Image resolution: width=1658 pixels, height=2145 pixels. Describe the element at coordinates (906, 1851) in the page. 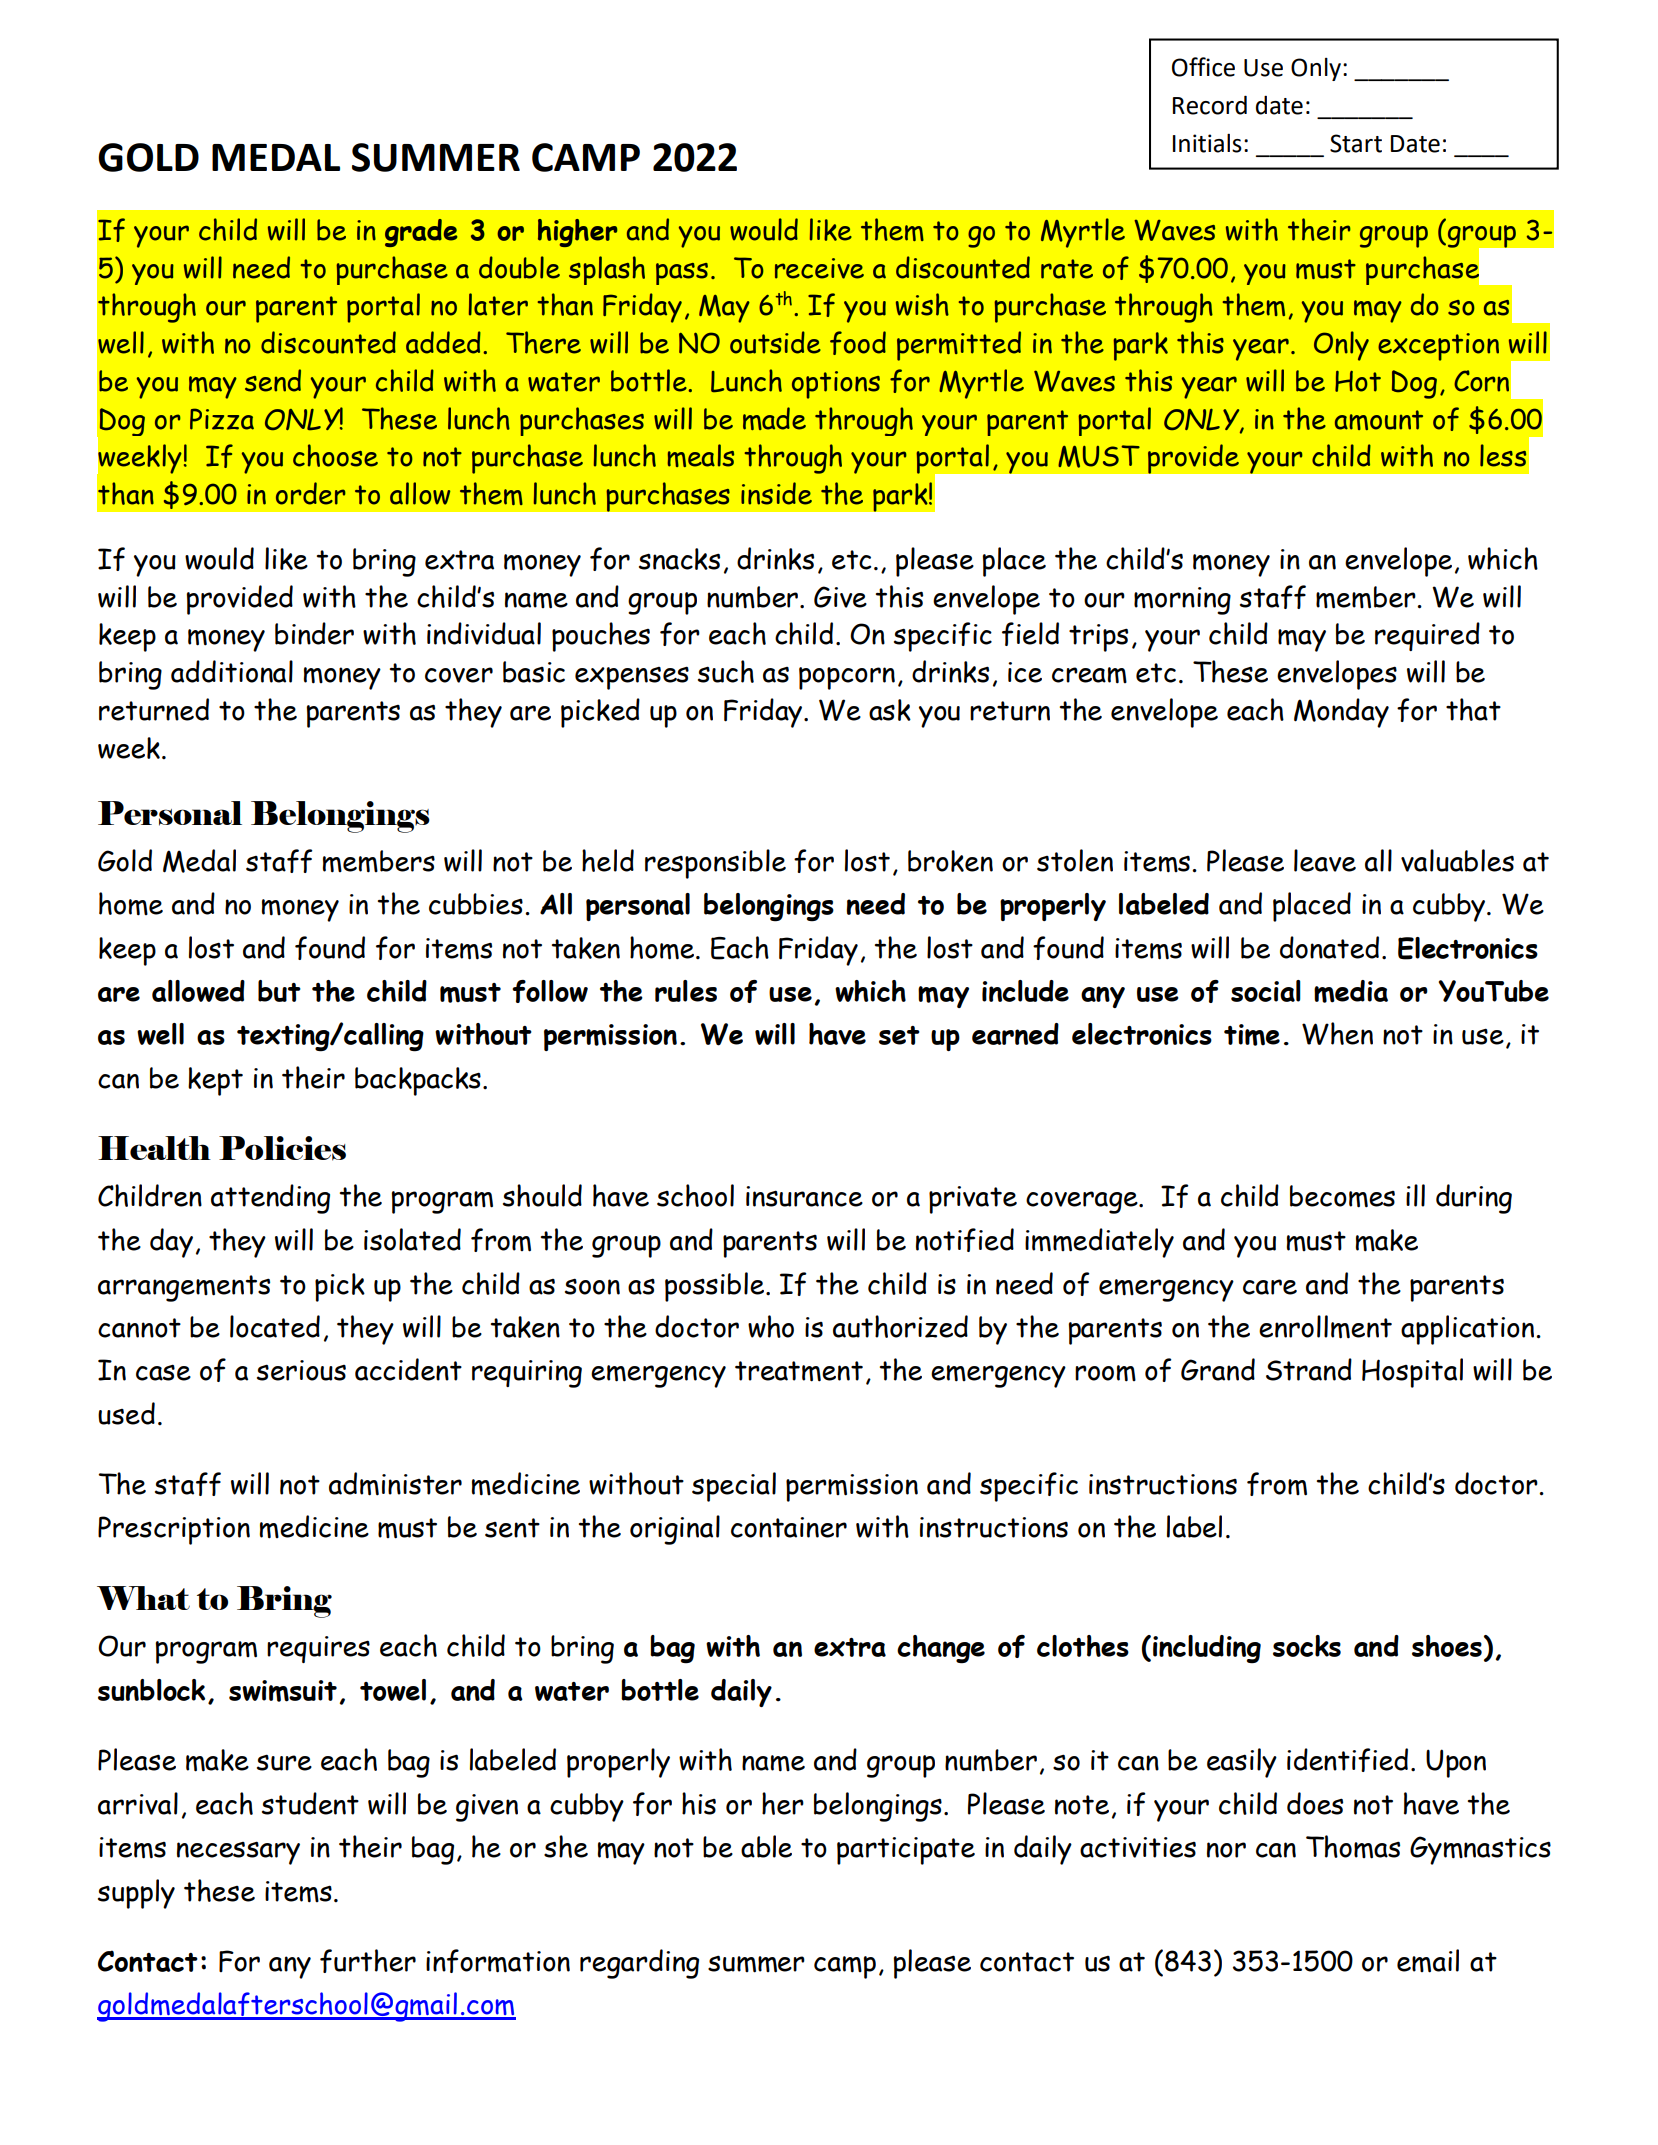

I see `participate` at that location.
